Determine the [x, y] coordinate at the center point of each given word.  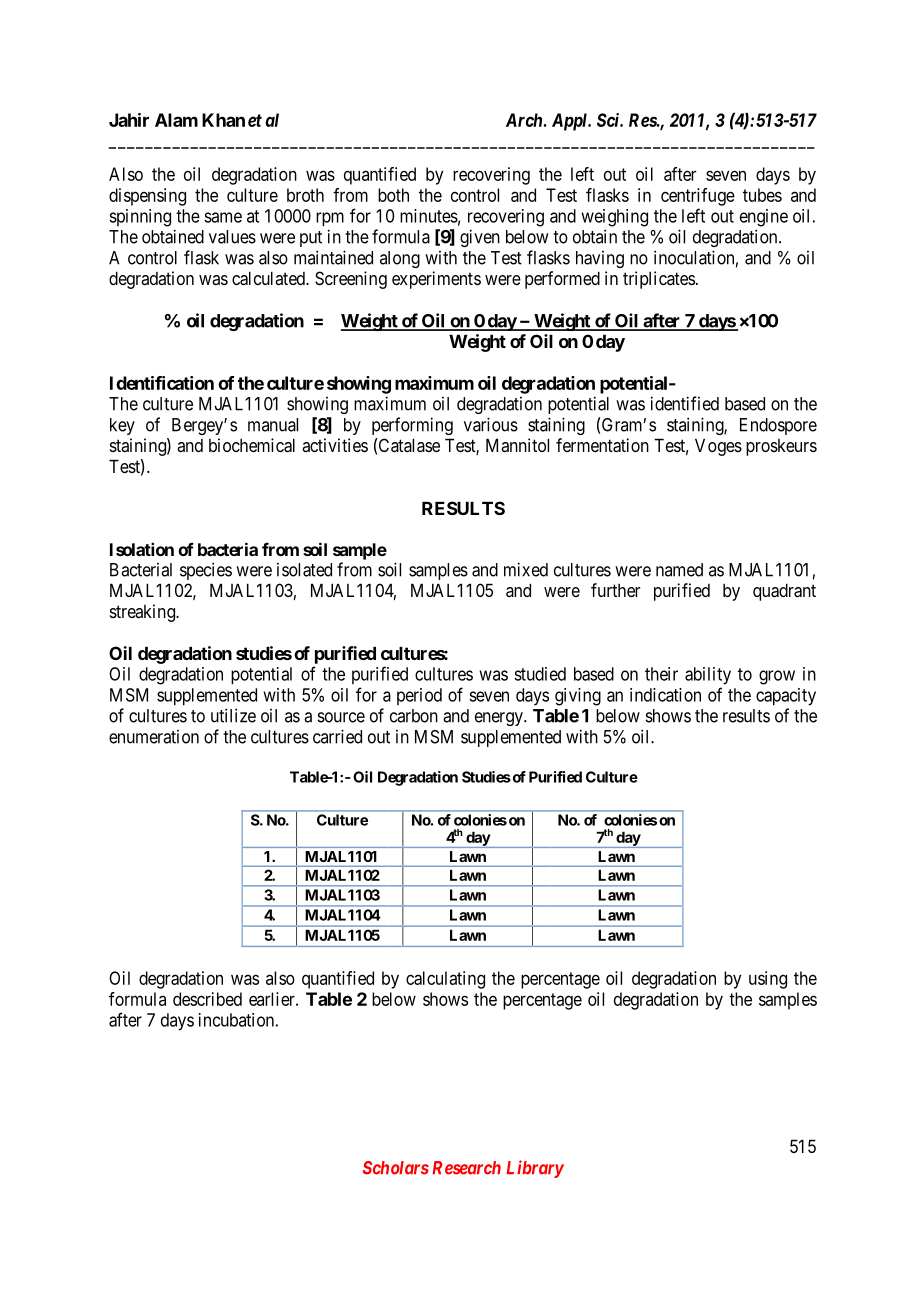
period [419, 696]
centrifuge [698, 197]
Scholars [396, 1168]
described [207, 999]
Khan [223, 120]
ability [708, 676]
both [393, 195]
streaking [143, 613]
